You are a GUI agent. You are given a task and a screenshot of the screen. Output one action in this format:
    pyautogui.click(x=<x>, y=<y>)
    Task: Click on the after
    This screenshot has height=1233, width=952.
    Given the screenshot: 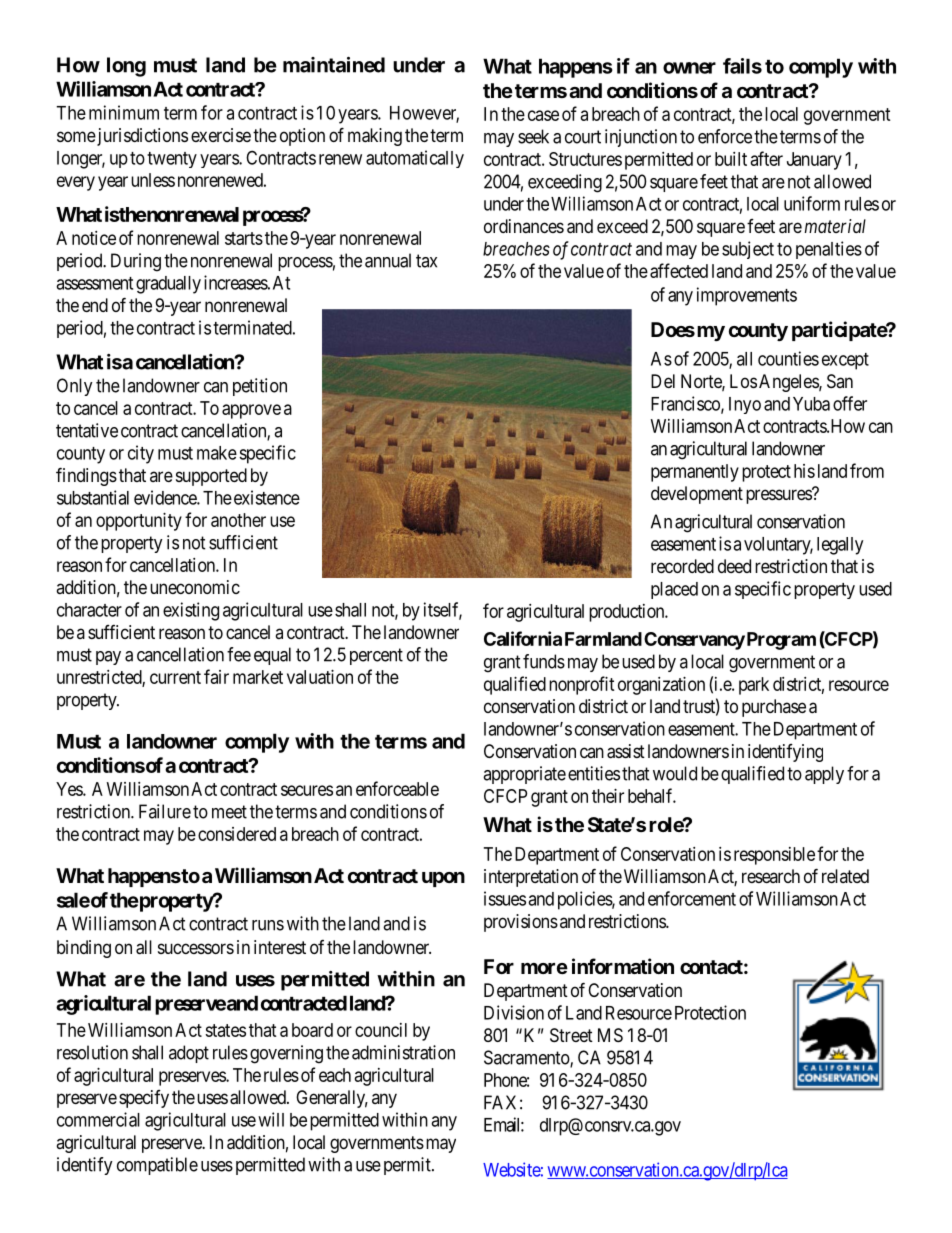 What is the action you would take?
    pyautogui.click(x=767, y=158)
